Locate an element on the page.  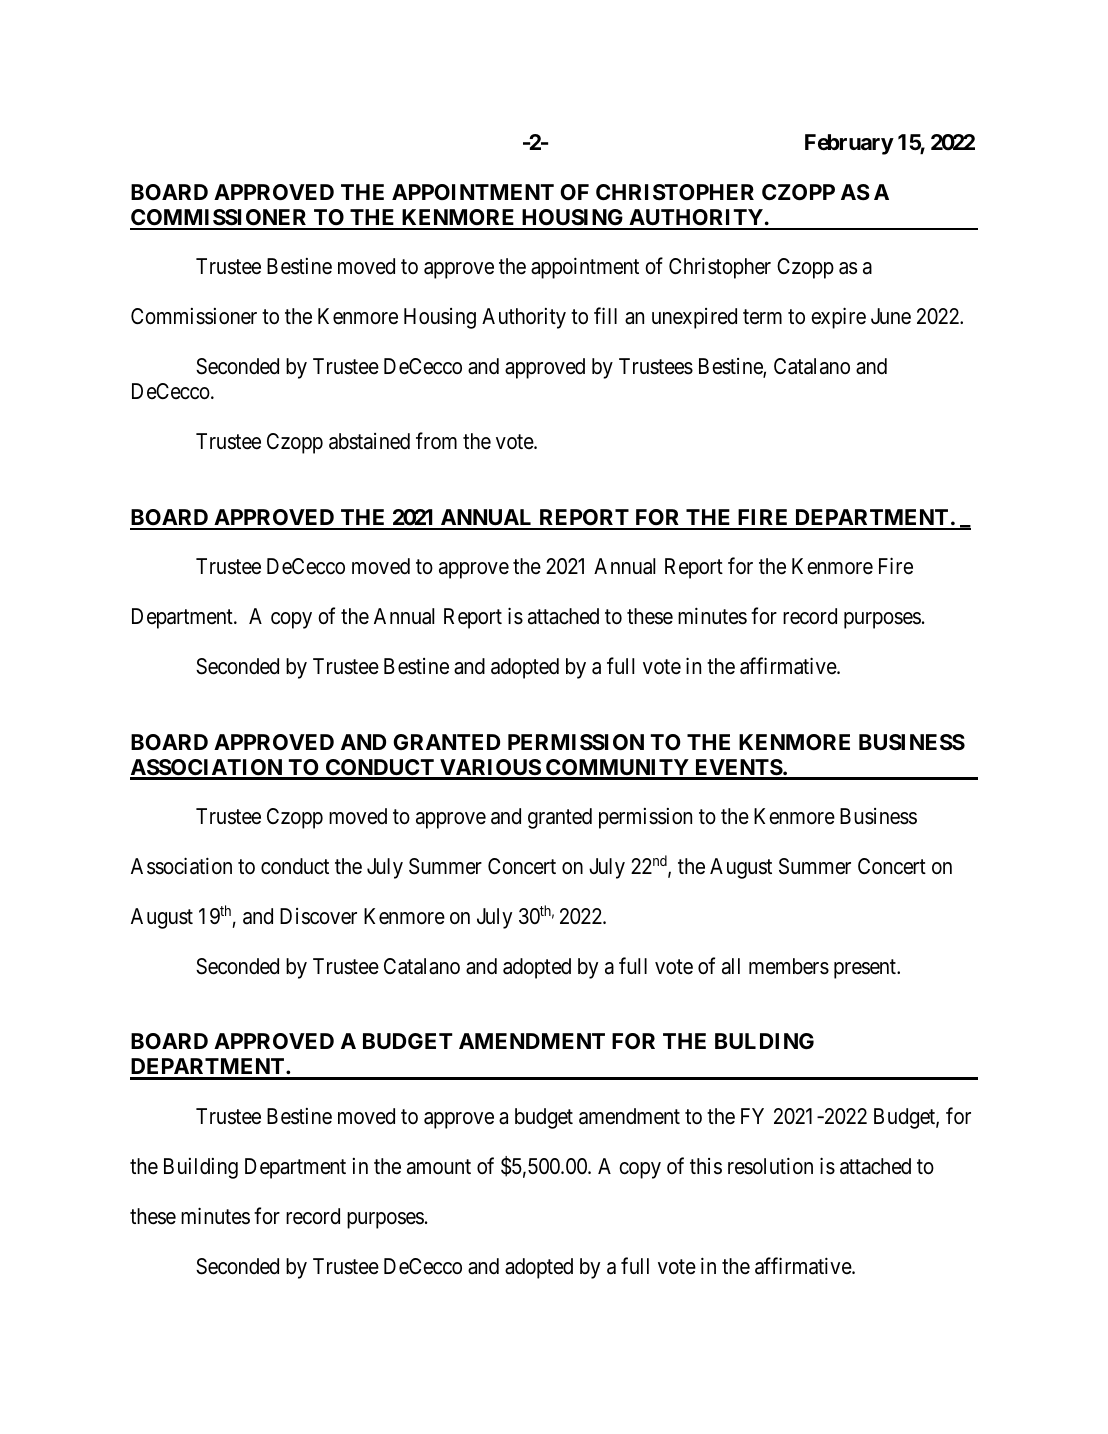
BULDING is located at coordinates (764, 1041).
